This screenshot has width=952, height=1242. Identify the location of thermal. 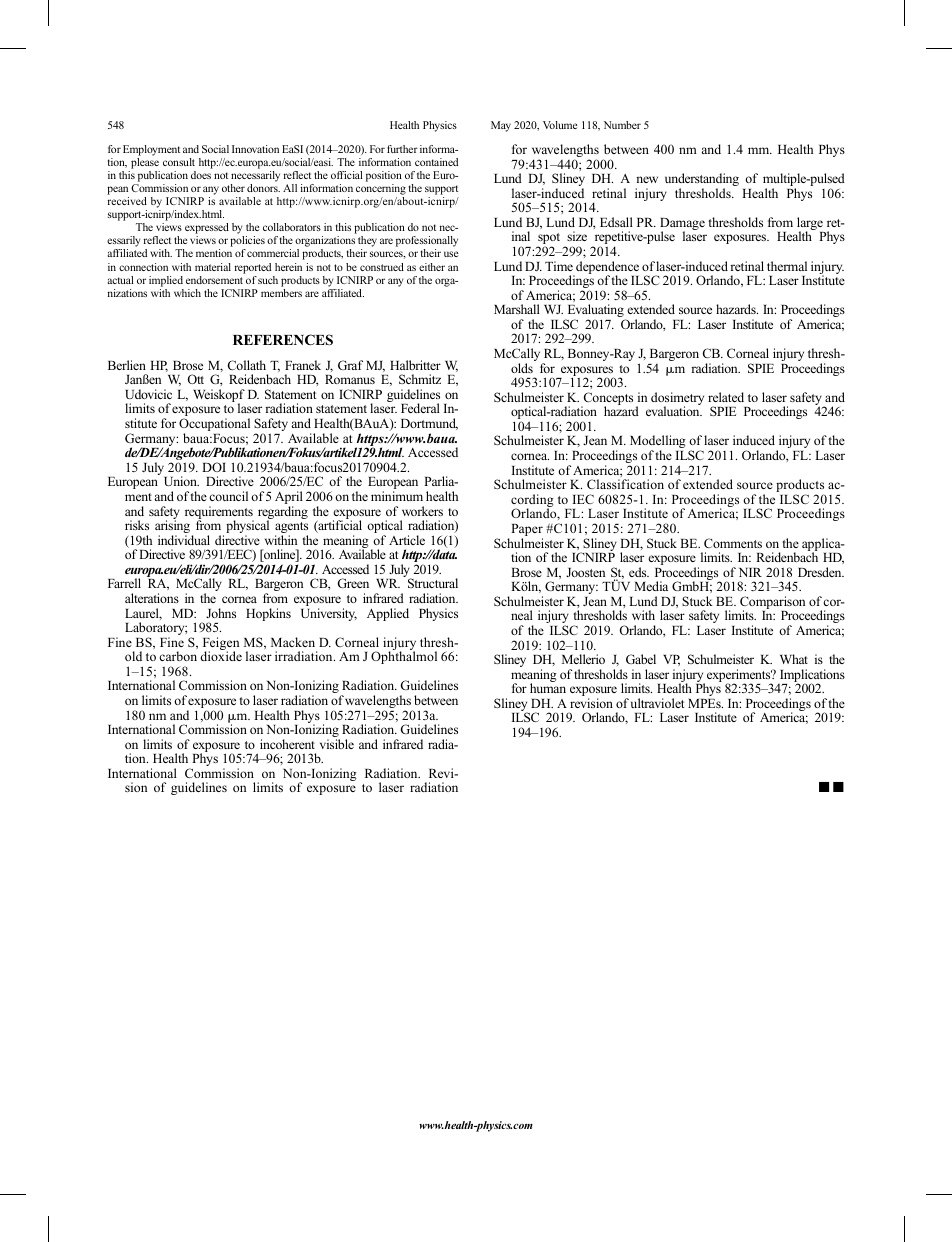
(787, 266).
